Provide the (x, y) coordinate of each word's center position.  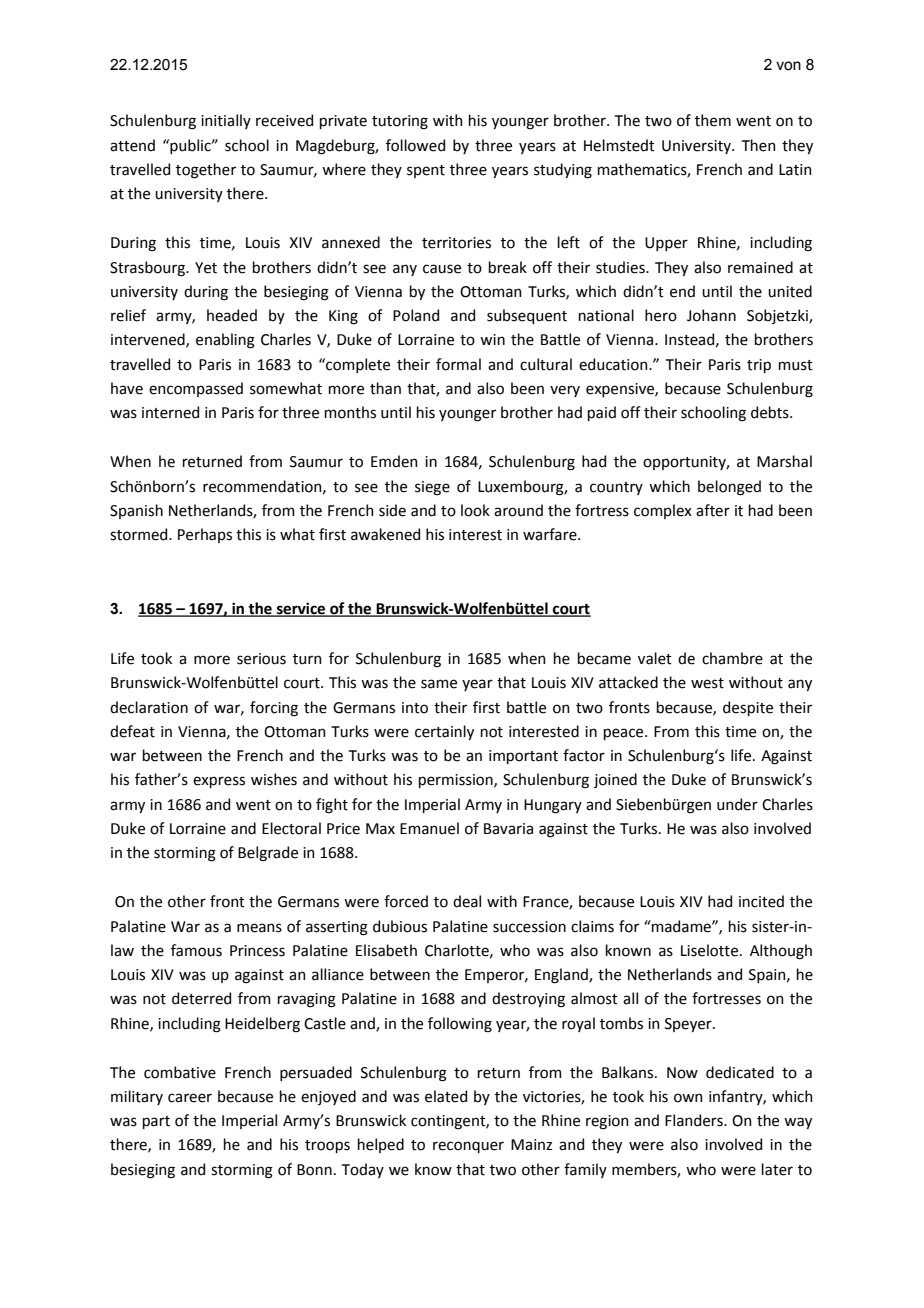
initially (226, 121)
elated (446, 1096)
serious (261, 659)
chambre (732, 658)
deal (467, 901)
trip (759, 366)
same (439, 684)
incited (761, 901)
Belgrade (268, 854)
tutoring (400, 122)
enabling (225, 341)
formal (458, 364)
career (190, 1098)
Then (759, 145)
